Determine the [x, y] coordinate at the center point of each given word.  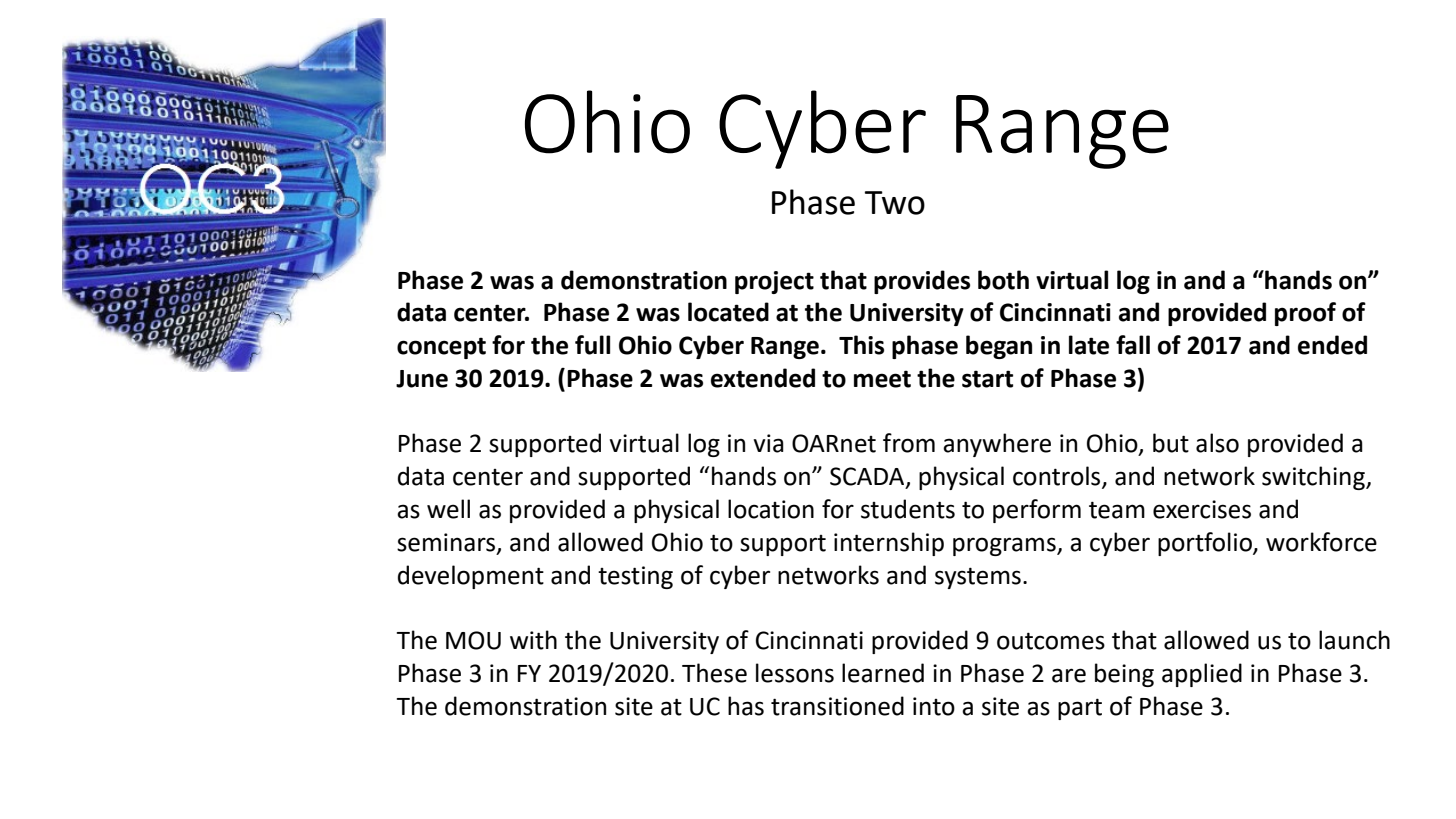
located [728, 312]
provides [922, 282]
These [714, 673]
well [448, 509]
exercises [1202, 509]
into [934, 706]
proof [1305, 314]
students [908, 509]
